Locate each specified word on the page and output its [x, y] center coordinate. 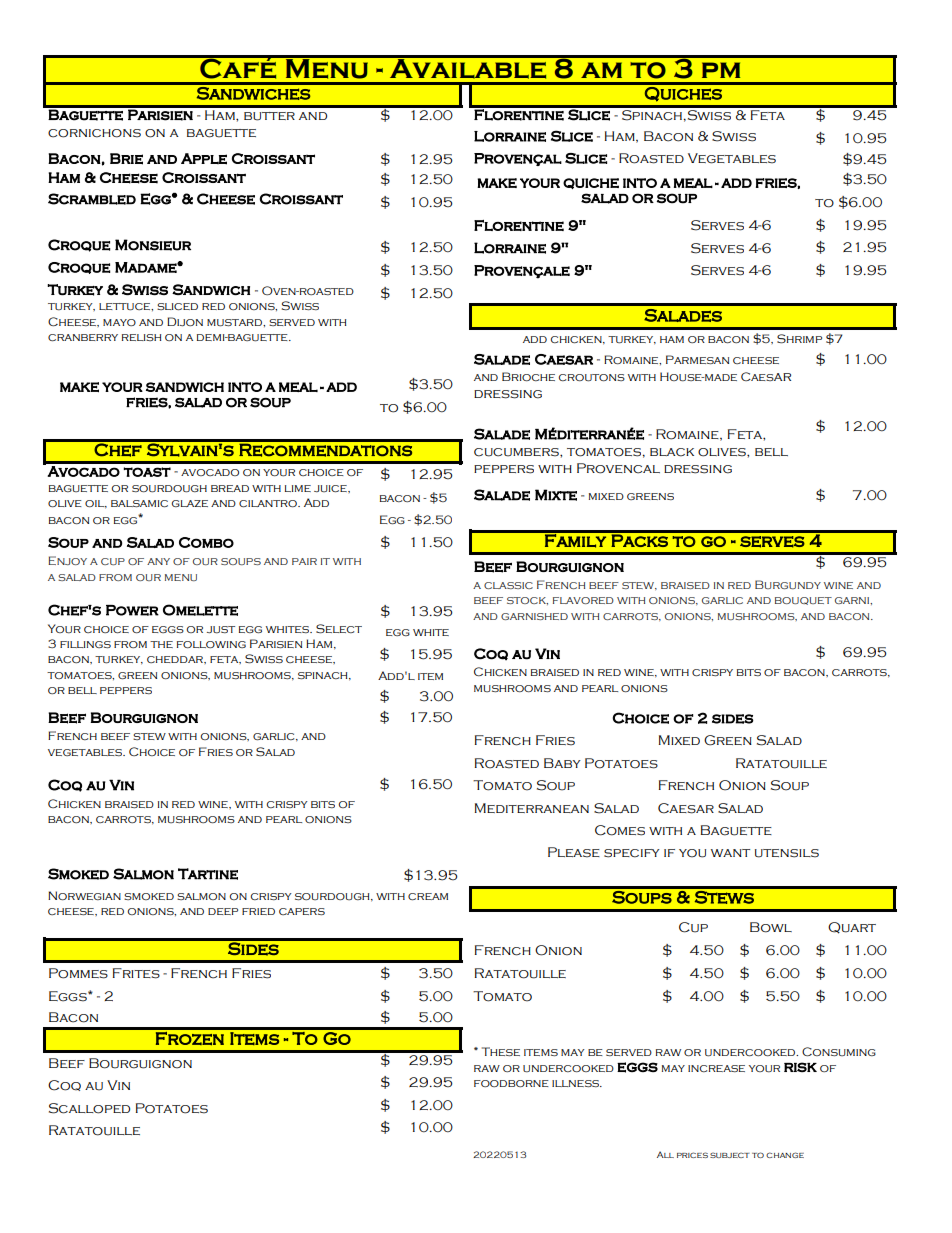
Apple [204, 159]
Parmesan [697, 359]
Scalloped [89, 1108]
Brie [126, 159]
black [672, 452]
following [211, 644]
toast [147, 472]
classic [508, 585]
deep [223, 911]
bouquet [803, 601]
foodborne [511, 1083]
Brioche [528, 376]
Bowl [771, 927]
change [785, 1155]
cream [428, 897]
